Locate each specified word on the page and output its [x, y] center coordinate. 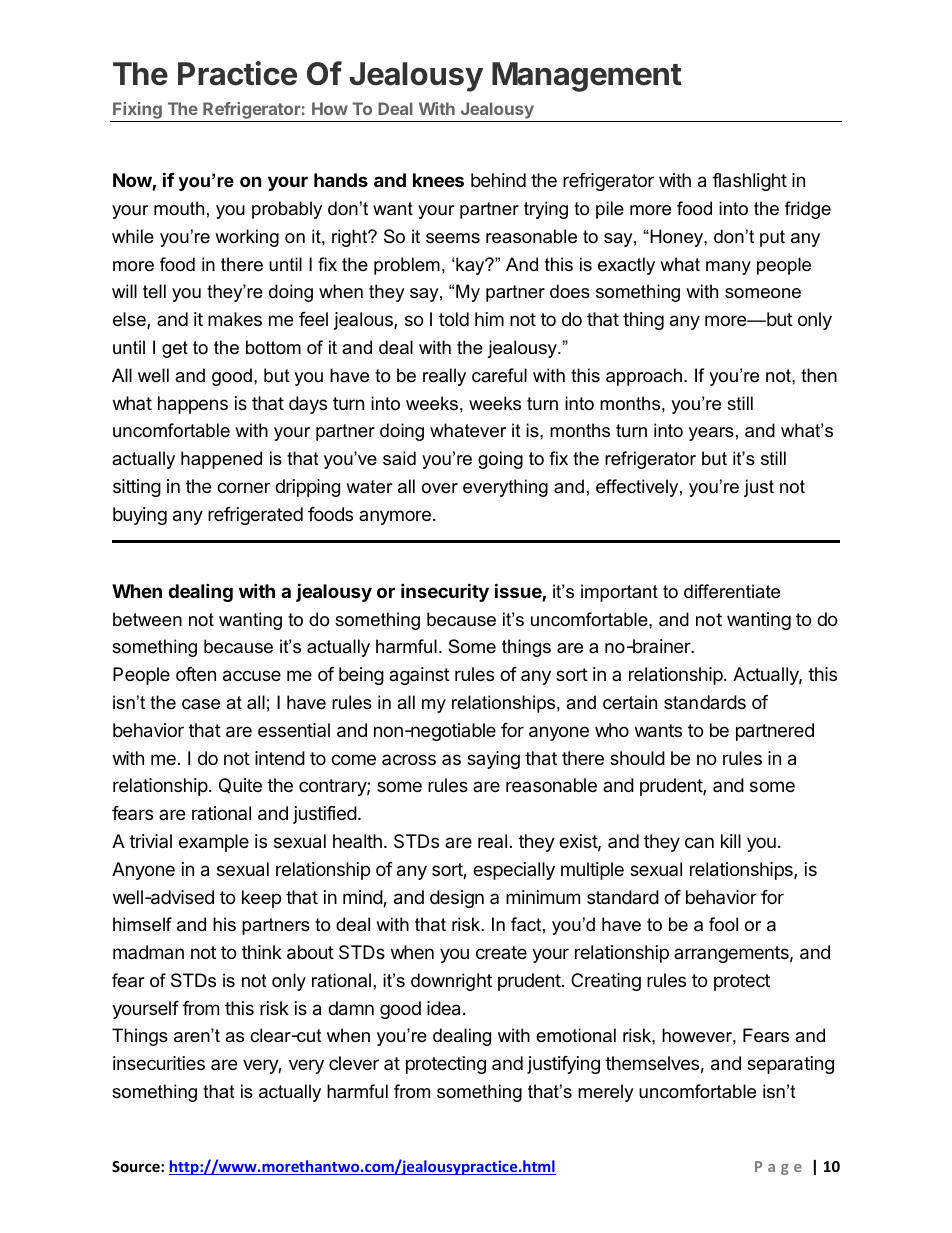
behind [498, 180]
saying [493, 760]
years [711, 434]
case [201, 704]
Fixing [137, 112]
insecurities [159, 1063]
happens [193, 405]
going [500, 460]
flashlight [749, 182]
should [637, 758]
